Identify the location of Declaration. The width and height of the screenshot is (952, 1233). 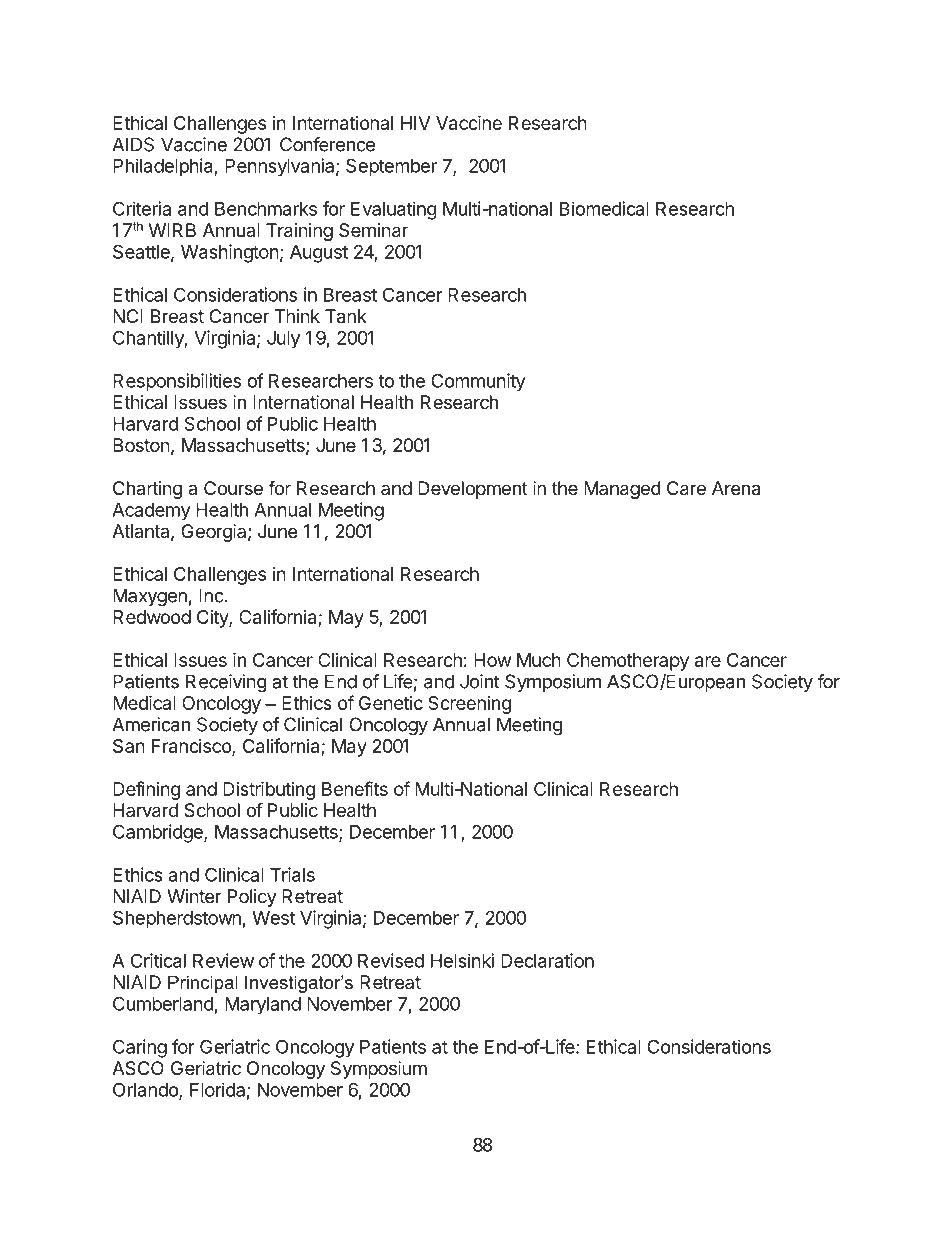
(547, 960).
